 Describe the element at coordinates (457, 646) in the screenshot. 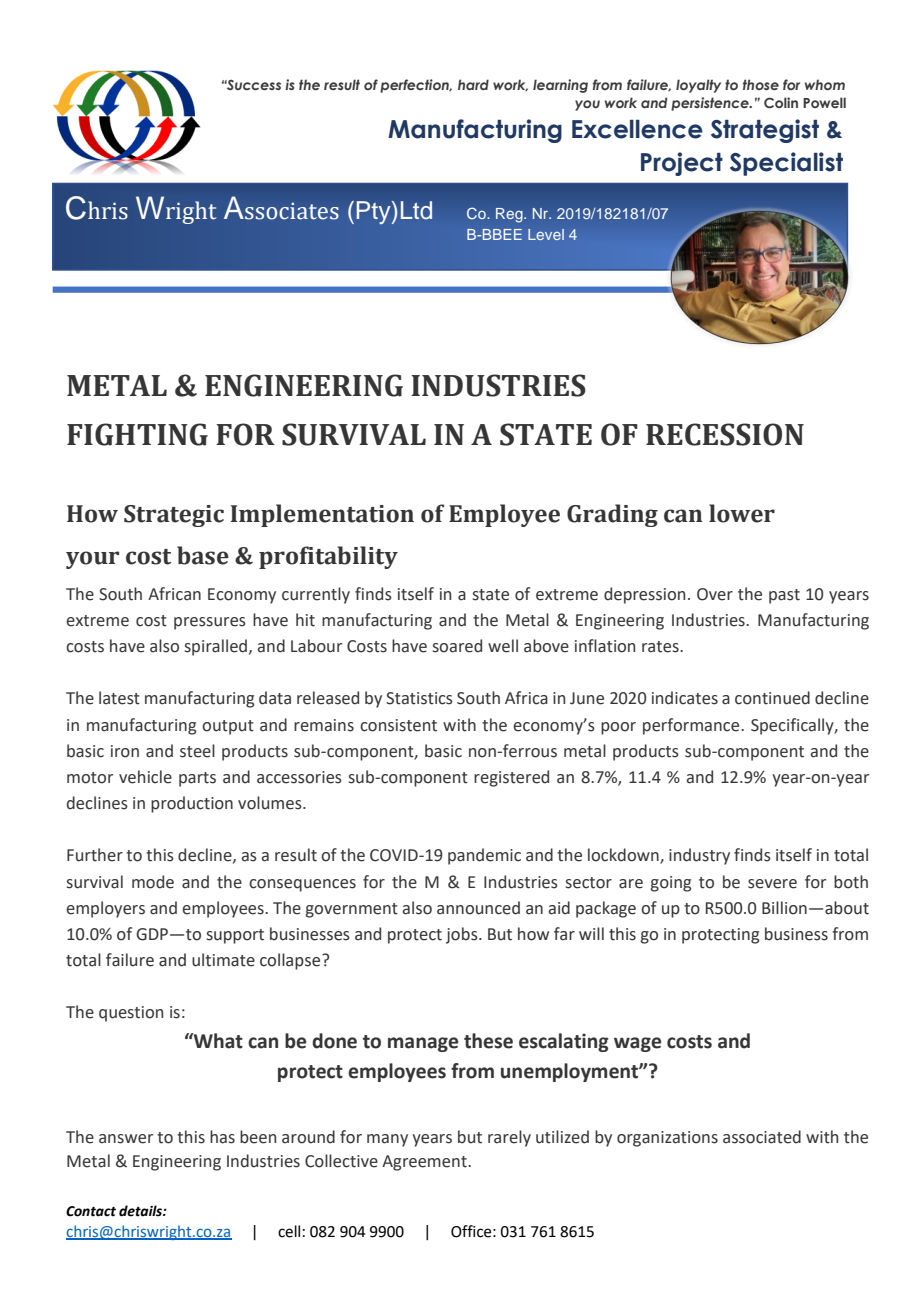

I see `soared` at that location.
